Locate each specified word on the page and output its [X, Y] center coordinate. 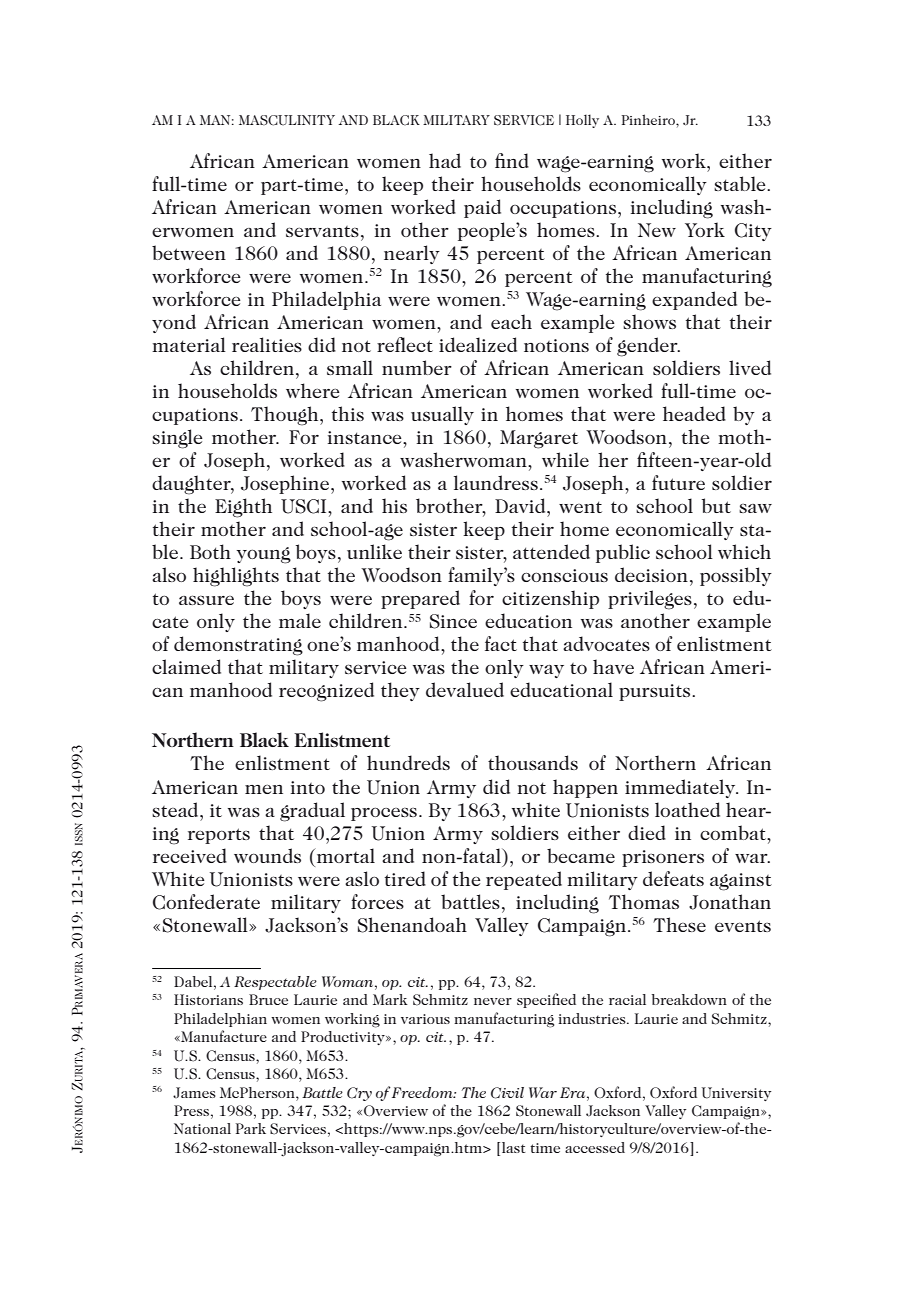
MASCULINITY [287, 120]
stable [741, 183]
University [736, 1094]
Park [251, 1128]
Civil [507, 1093]
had [445, 160]
